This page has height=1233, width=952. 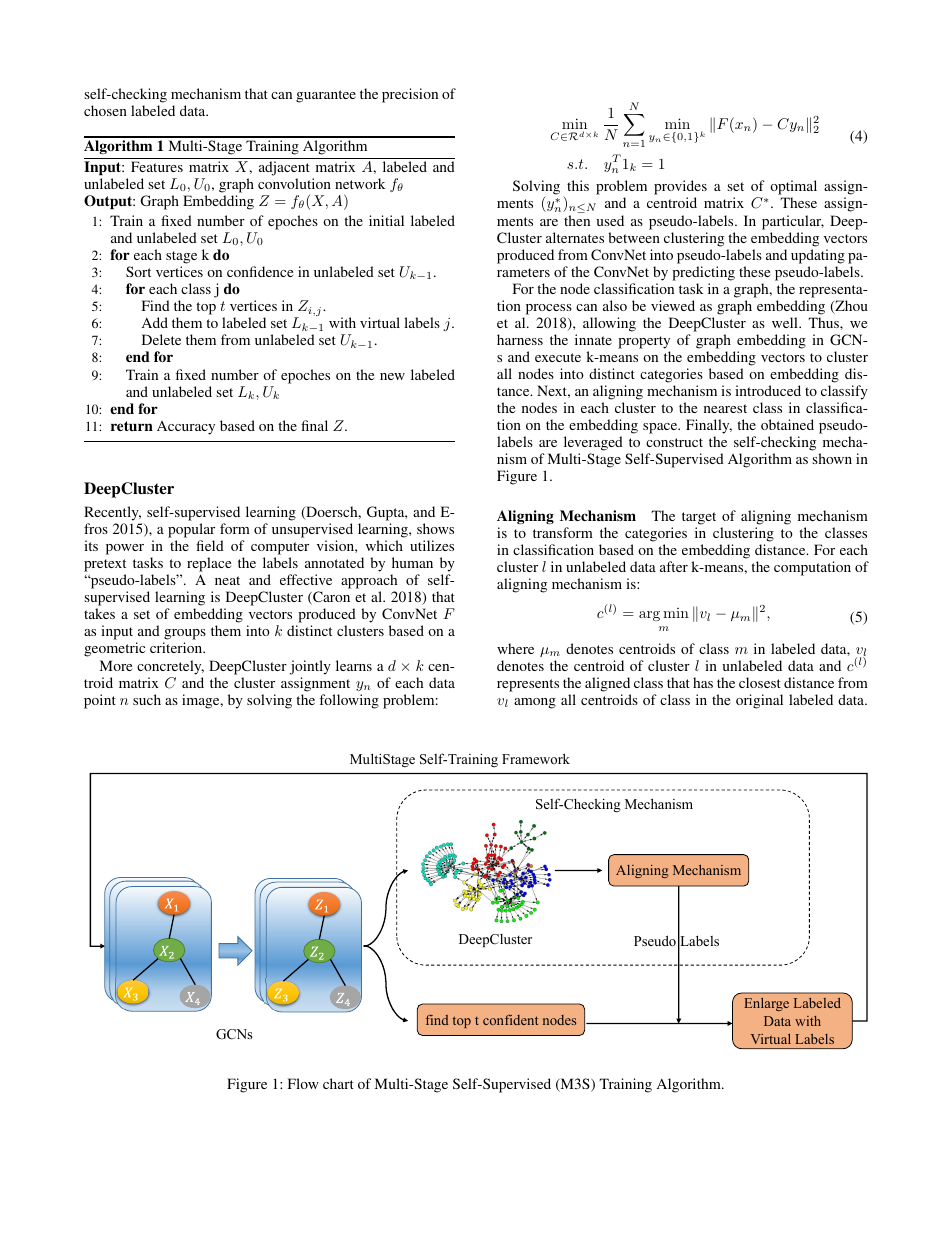 I want to click on Delete, so click(x=161, y=339).
